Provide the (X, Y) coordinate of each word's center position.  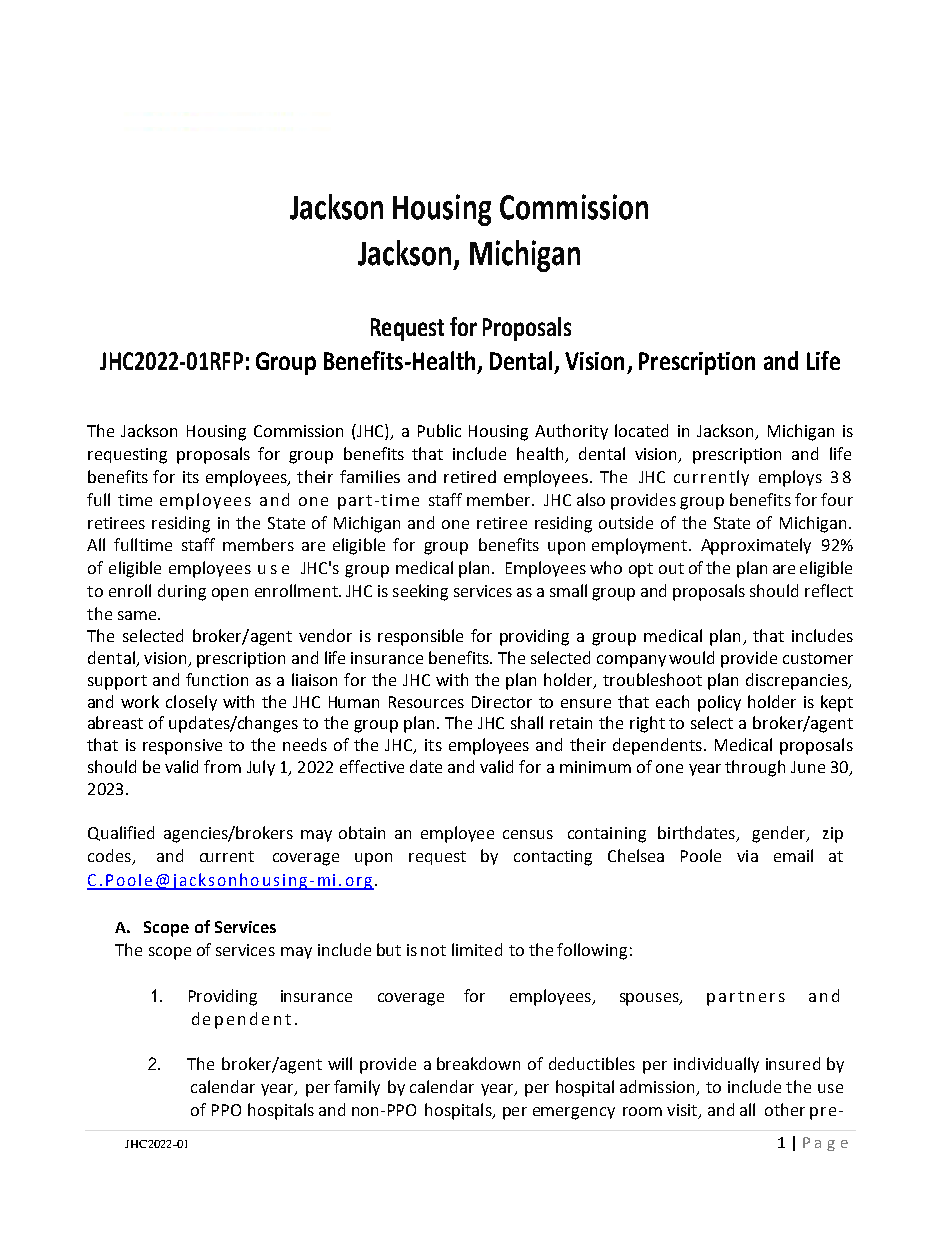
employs (790, 478)
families (370, 476)
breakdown (478, 1063)
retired (470, 476)
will (340, 1063)
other (785, 1109)
